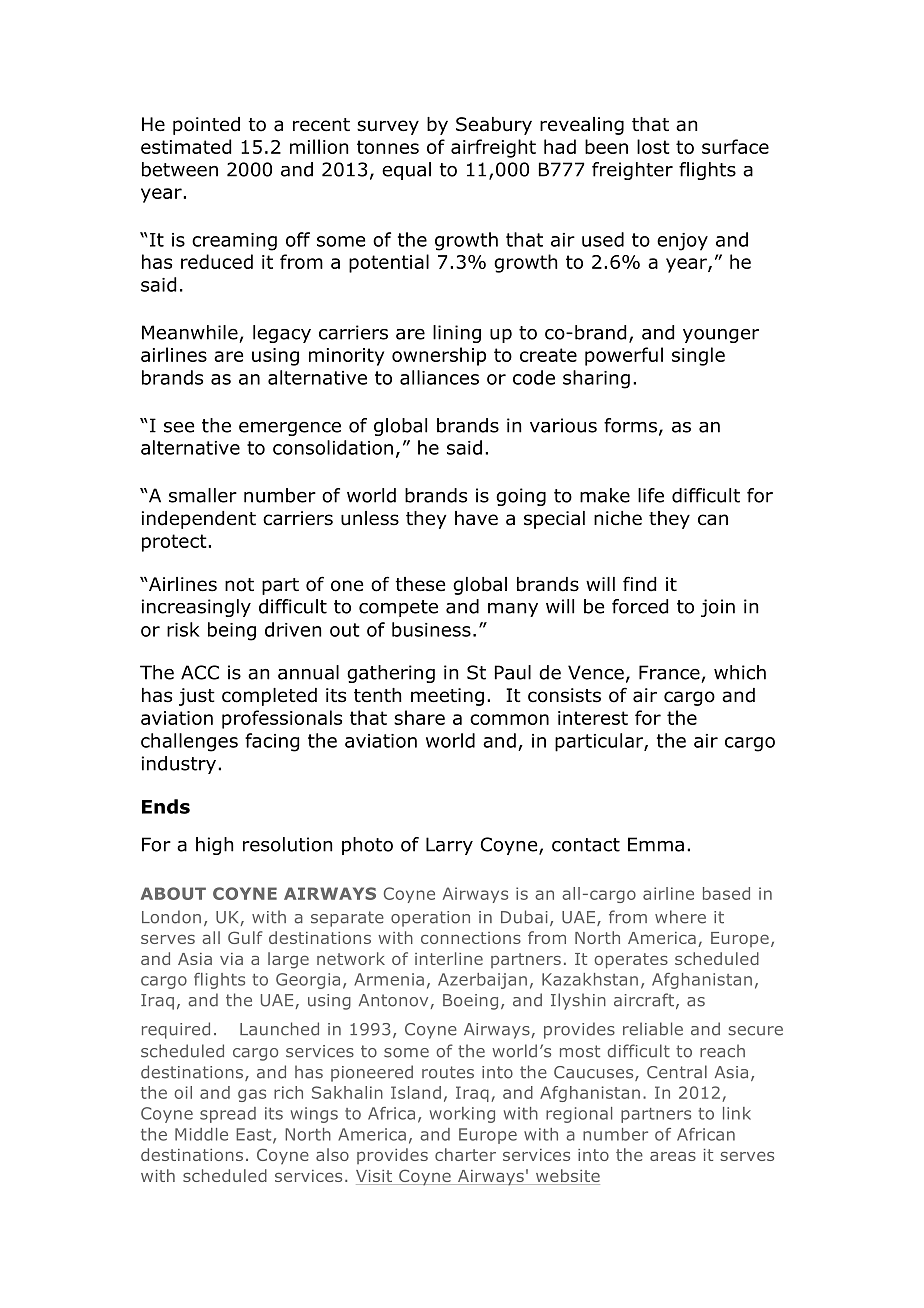 Image resolution: width=924 pixels, height=1308 pixels. I want to click on ownership, so click(439, 356).
